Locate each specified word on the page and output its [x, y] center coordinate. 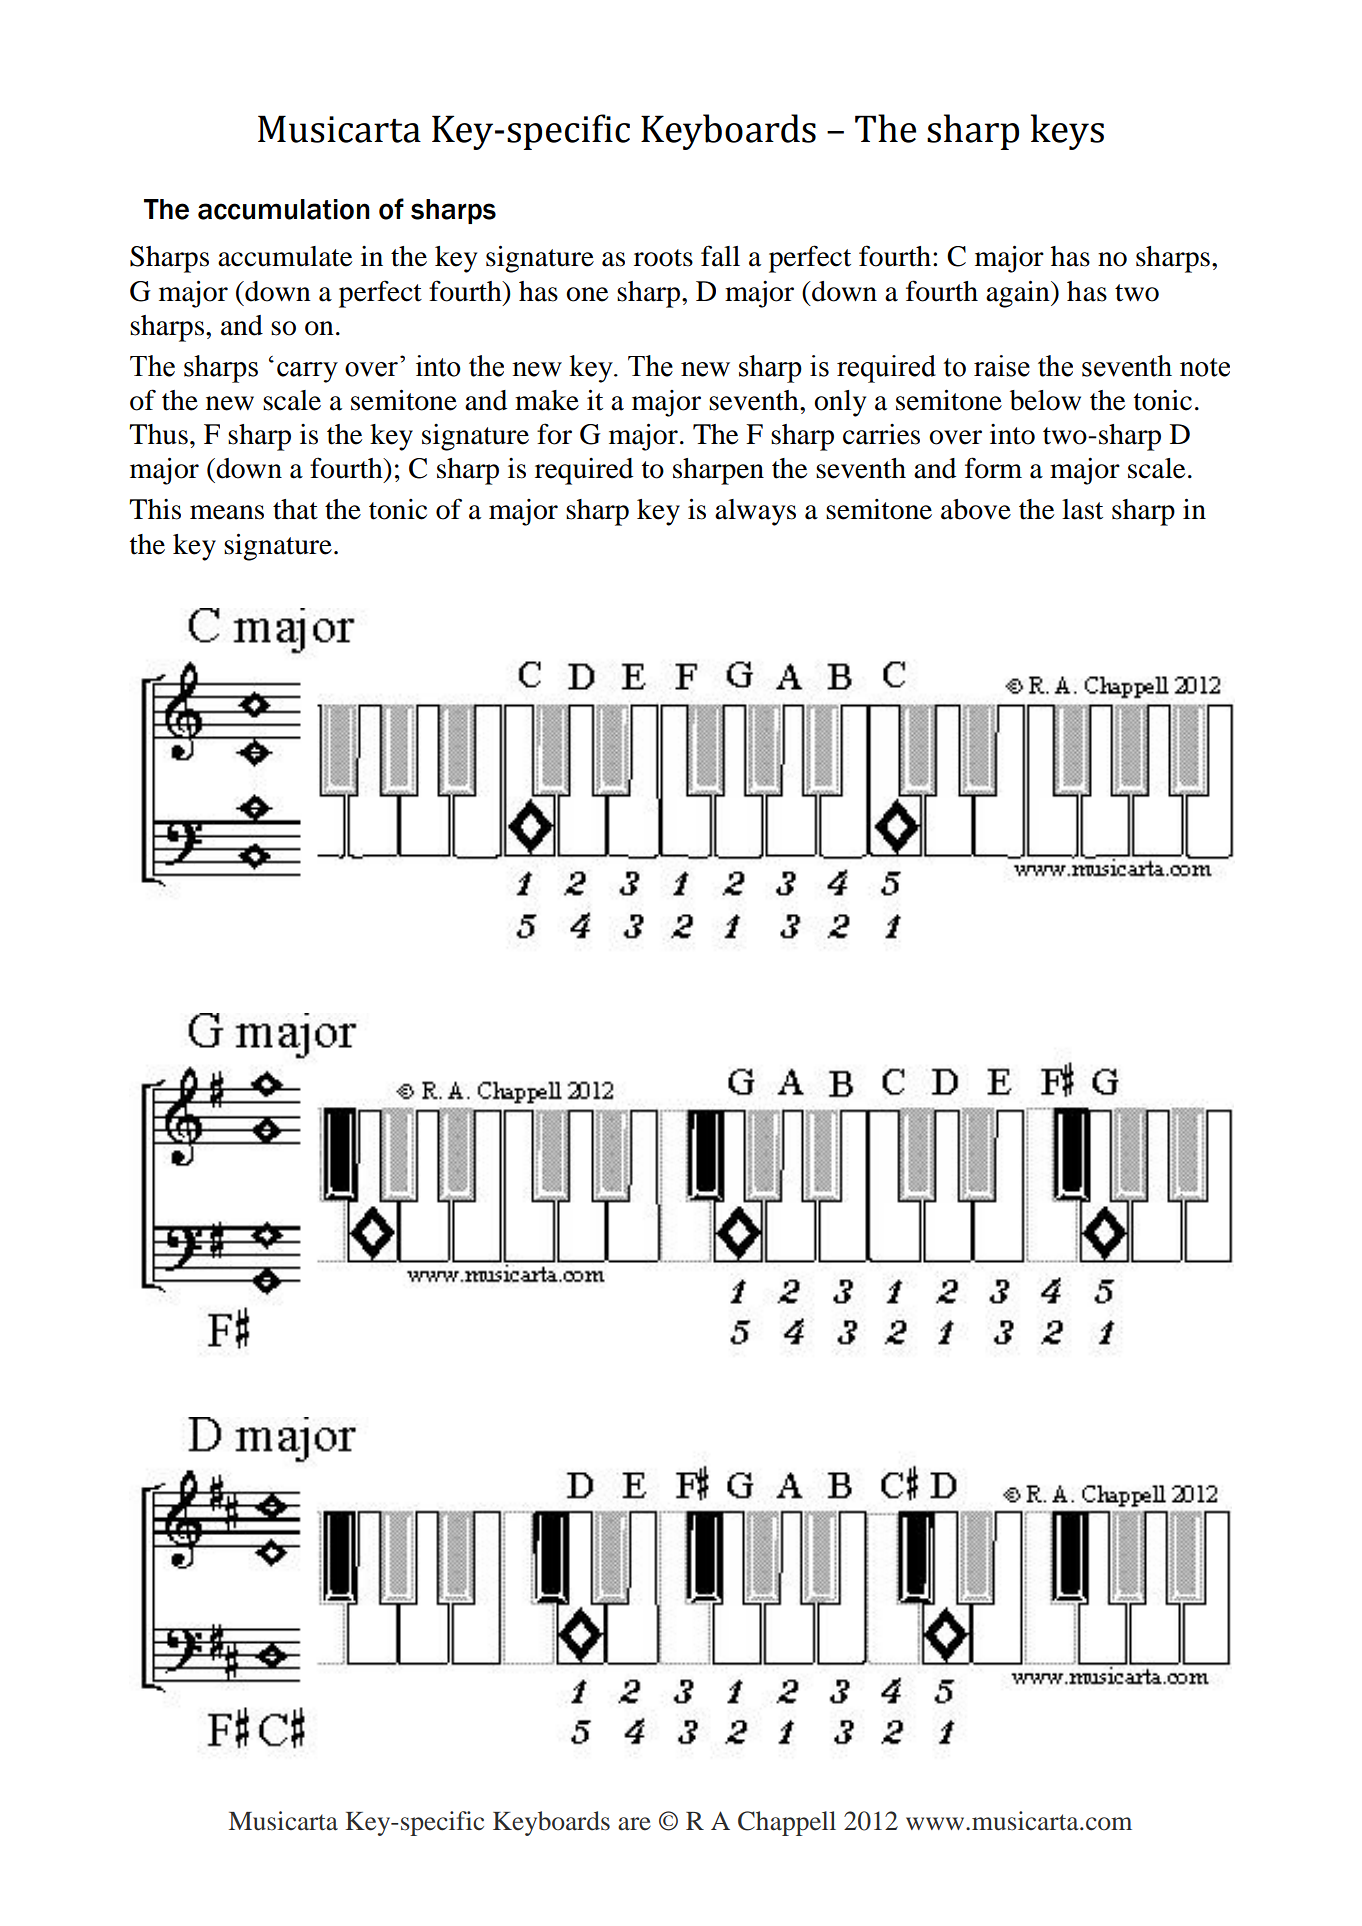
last [1082, 509]
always [755, 512]
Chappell [787, 1823]
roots [663, 258]
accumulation [284, 209]
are [634, 1824]
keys [1067, 132]
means [227, 512]
